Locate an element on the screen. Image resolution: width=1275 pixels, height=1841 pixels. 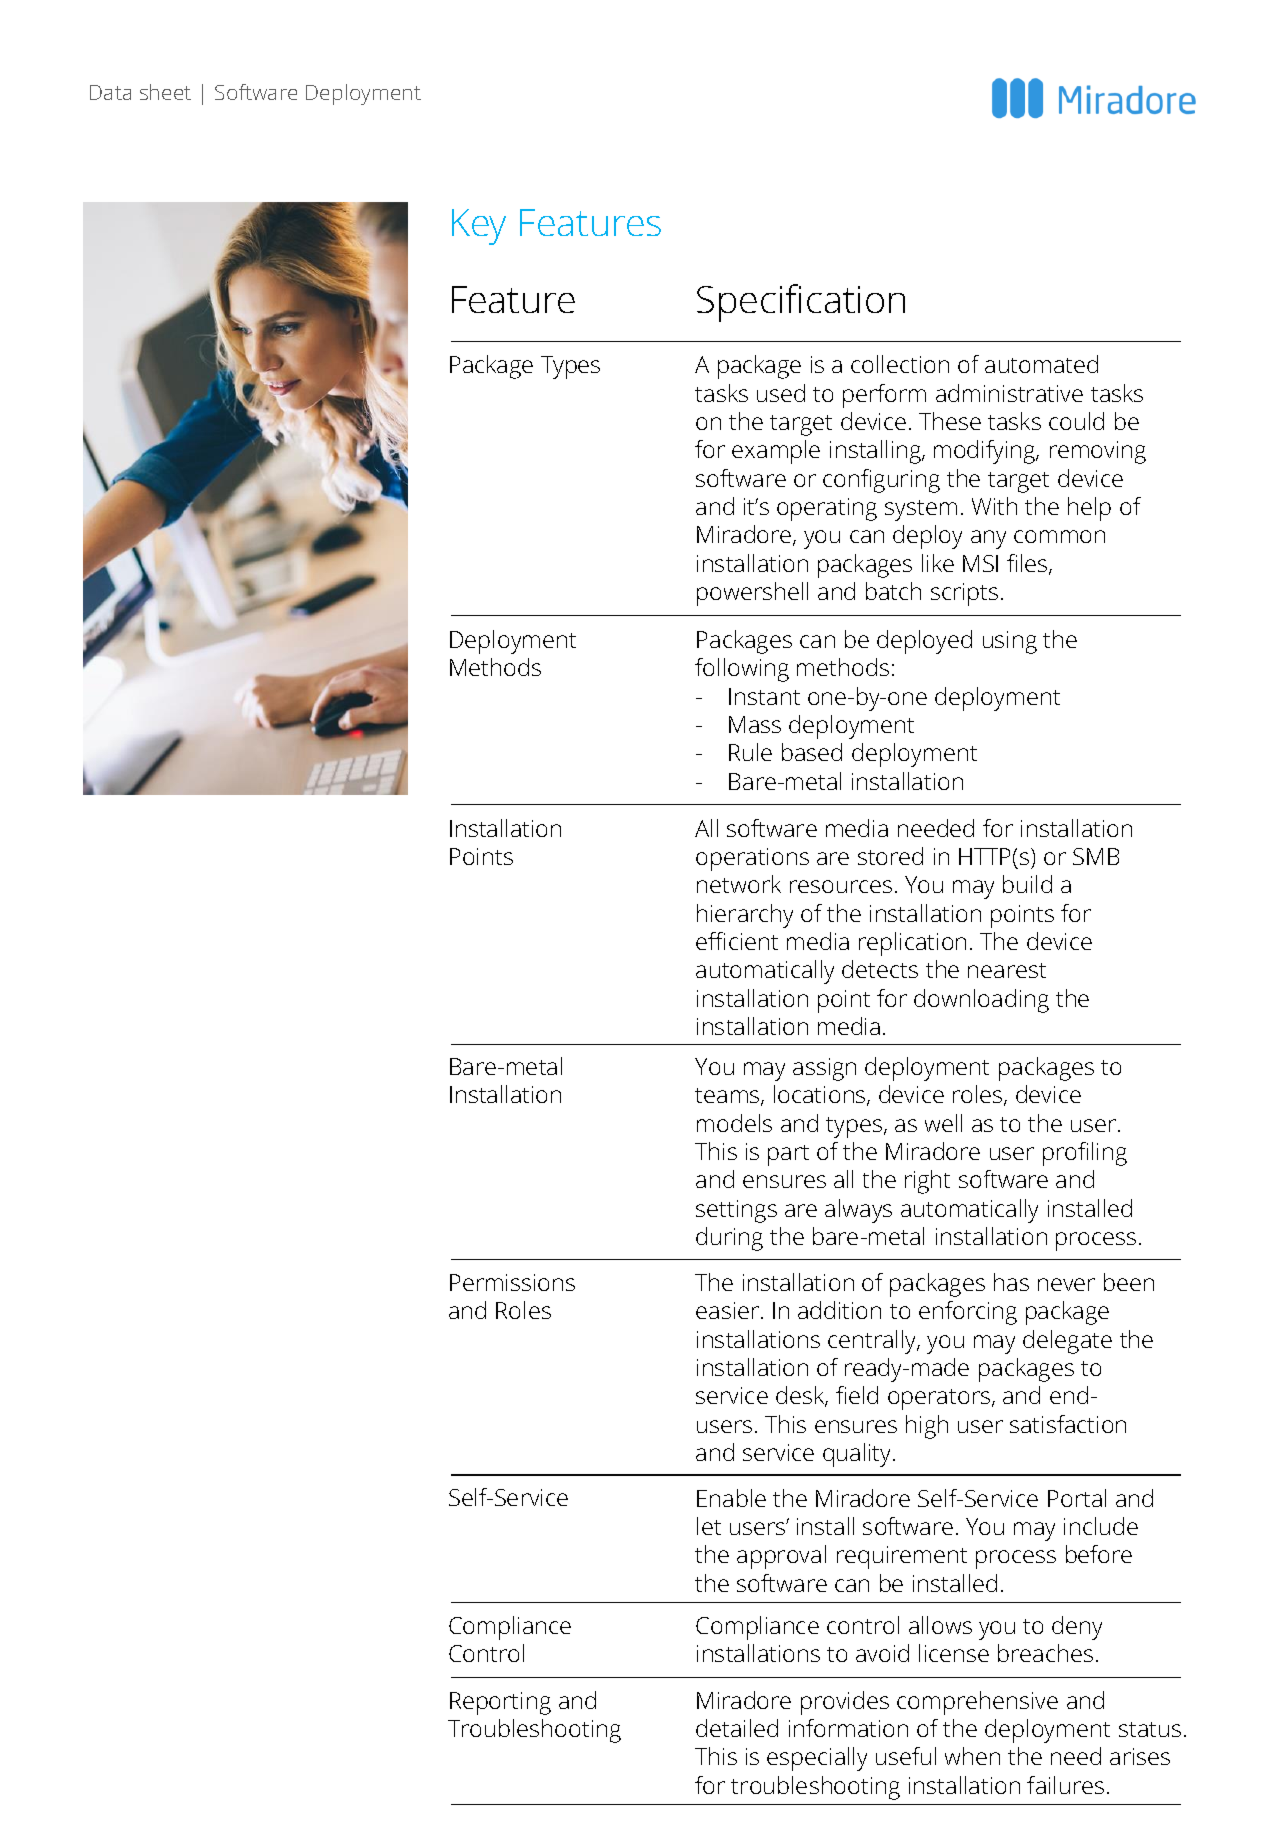
sheet is located at coordinates (165, 92).
